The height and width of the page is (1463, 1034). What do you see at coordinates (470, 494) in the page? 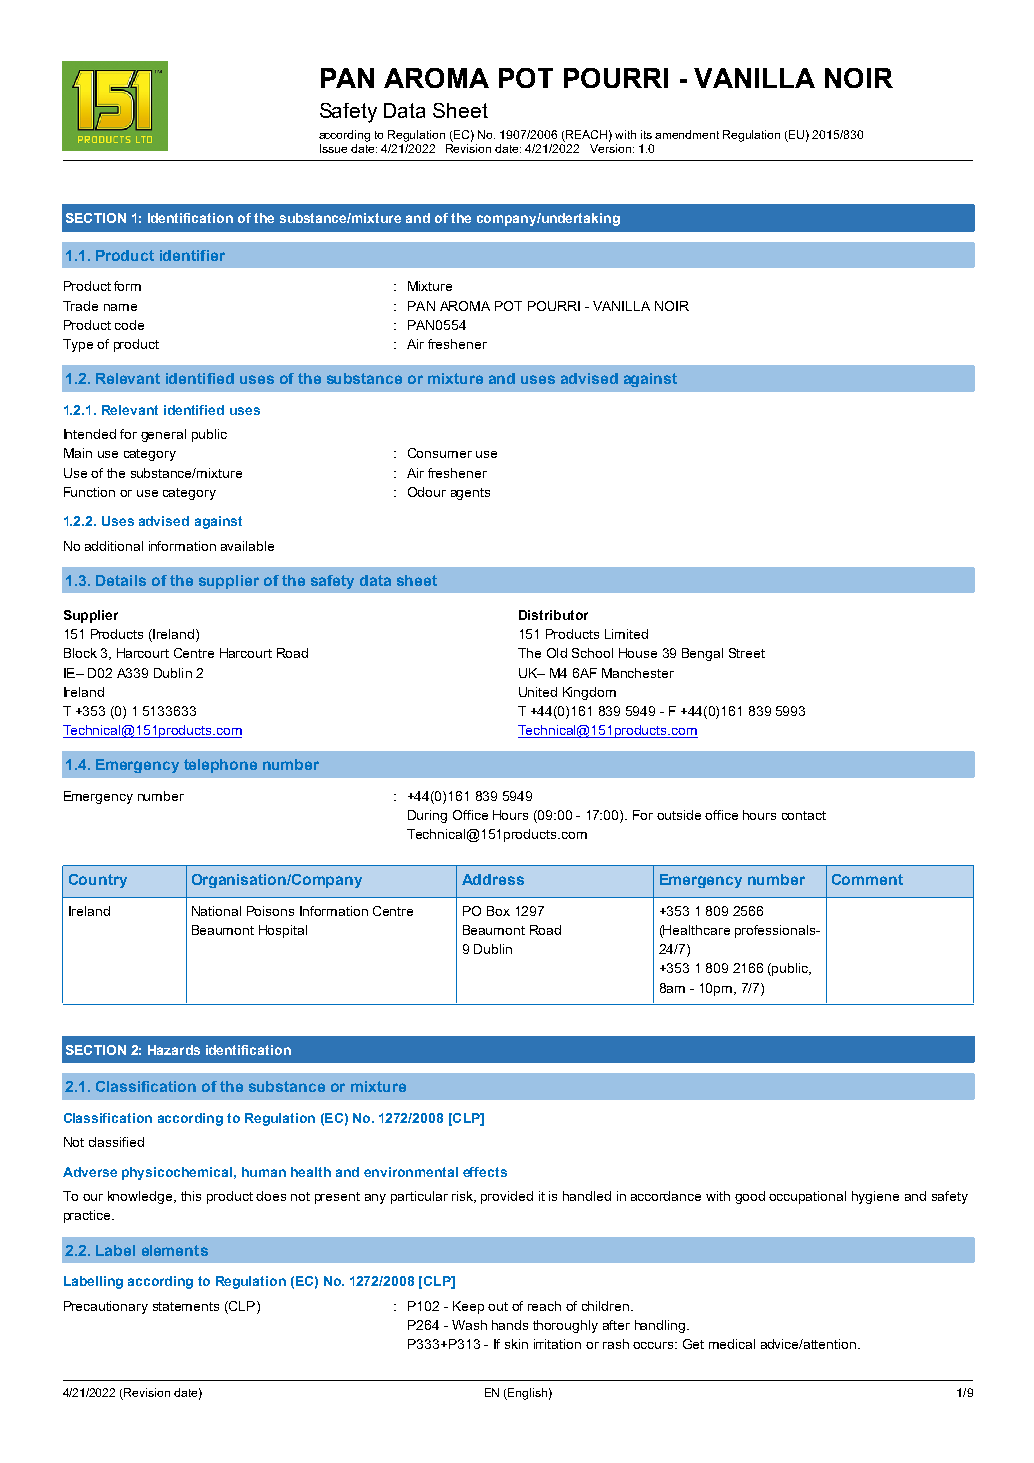
I see `agents` at bounding box center [470, 494].
